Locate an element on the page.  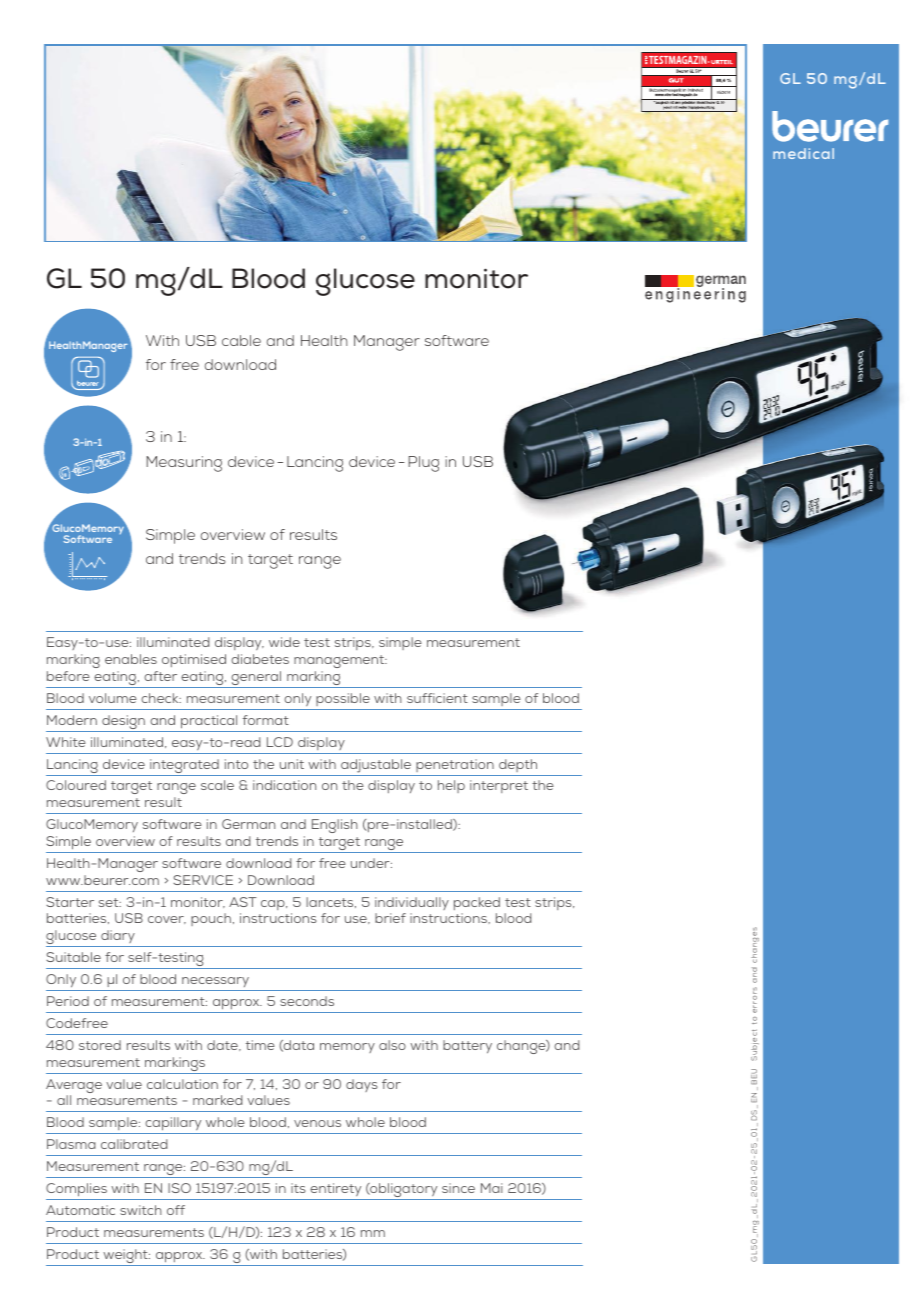
ISO is located at coordinates (179, 1188).
